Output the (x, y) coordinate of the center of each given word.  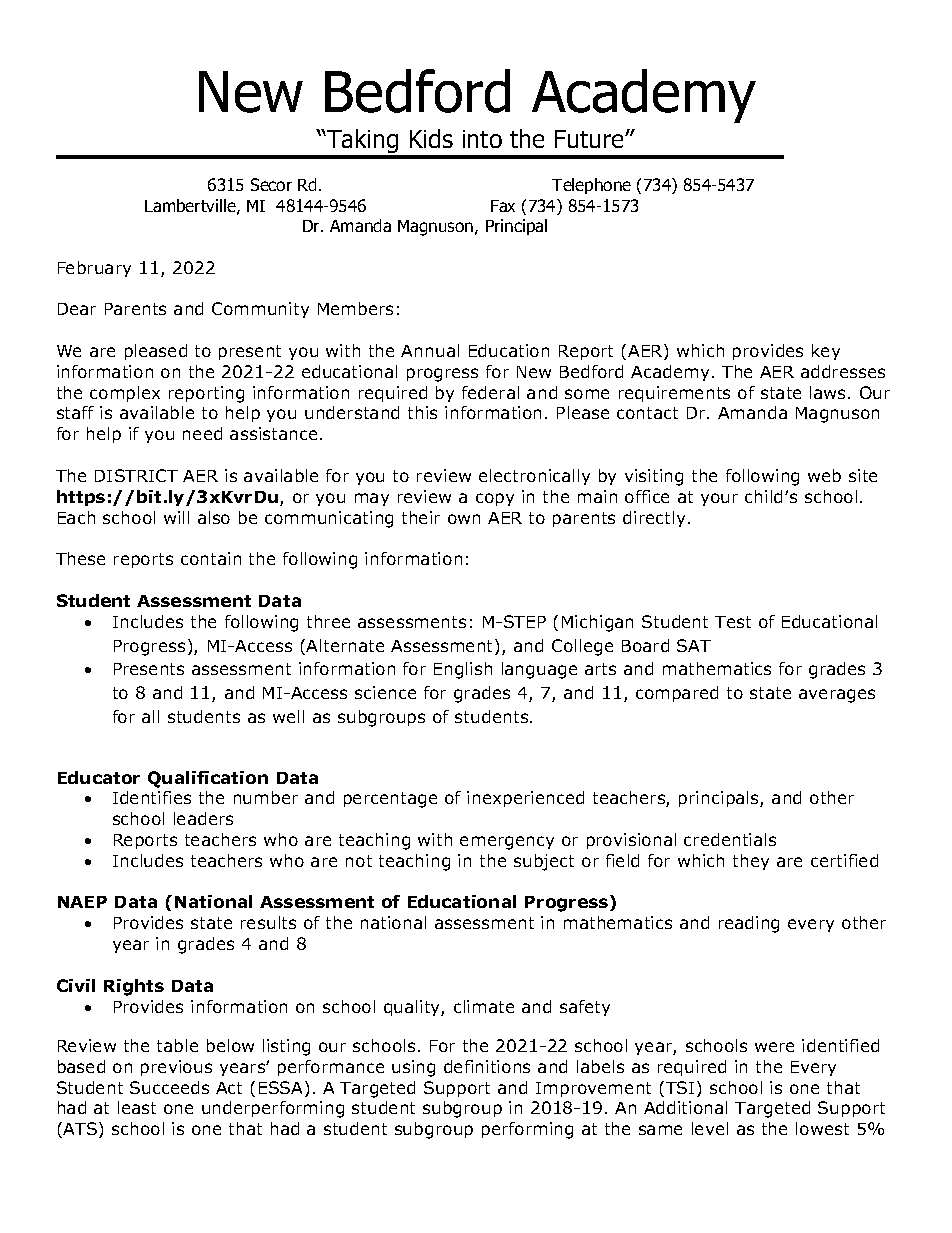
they (751, 862)
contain (211, 558)
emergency (507, 843)
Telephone (591, 186)
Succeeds (169, 1087)
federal (490, 392)
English (463, 670)
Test (733, 622)
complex (125, 394)
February (94, 269)
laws (829, 392)
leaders (203, 818)
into (482, 139)
